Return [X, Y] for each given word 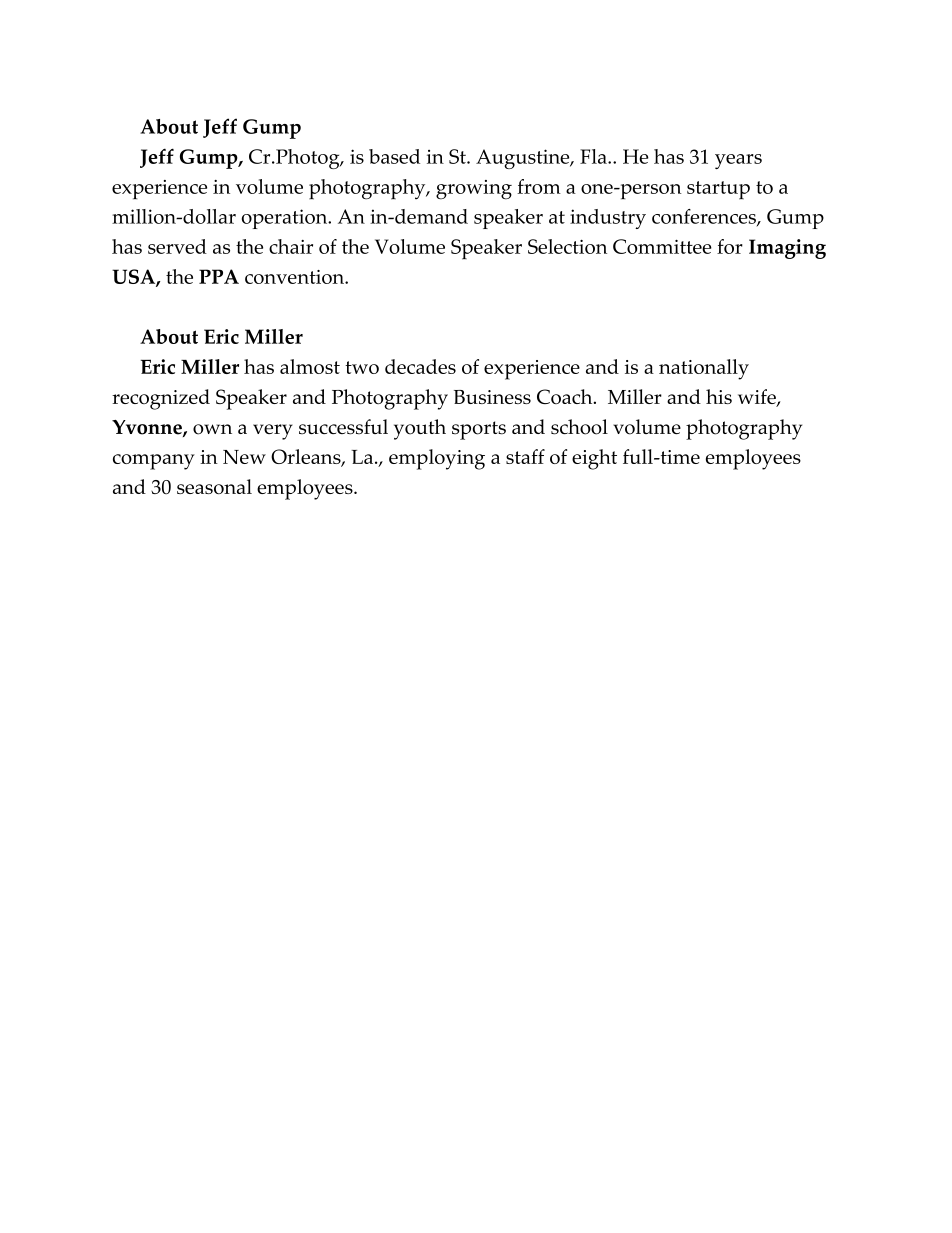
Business [492, 397]
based [394, 156]
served [177, 246]
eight [594, 459]
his [719, 396]
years [738, 161]
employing [437, 459]
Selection [567, 246]
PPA [219, 276]
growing [474, 190]
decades [420, 366]
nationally [704, 369]
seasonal [214, 486]
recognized [161, 399]
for [730, 246]
